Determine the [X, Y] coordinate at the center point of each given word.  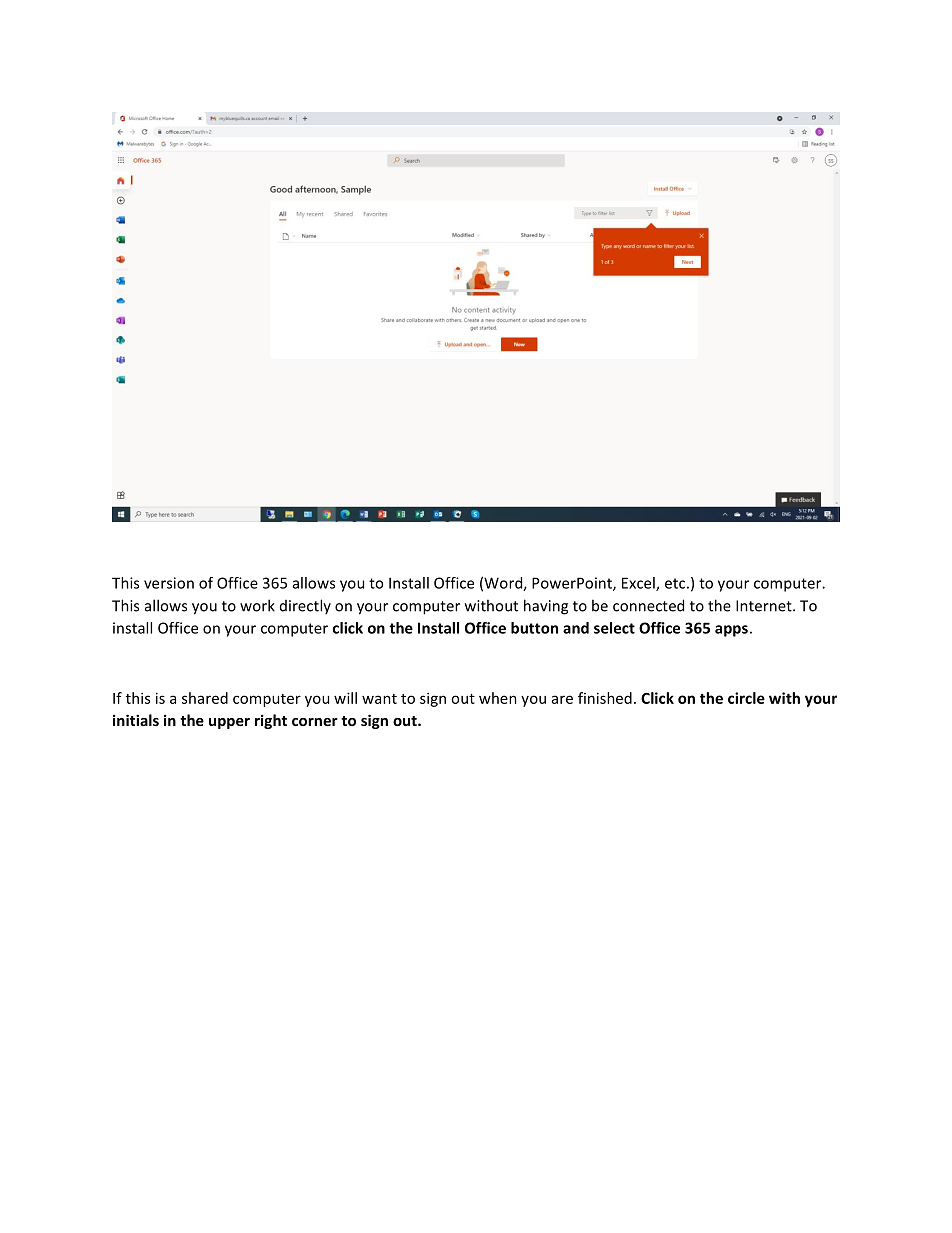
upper [229, 723]
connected [648, 605]
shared [205, 698]
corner [315, 722]
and [576, 628]
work [257, 605]
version [169, 583]
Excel [639, 584]
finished [605, 698]
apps [731, 631]
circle [746, 698]
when [498, 698]
